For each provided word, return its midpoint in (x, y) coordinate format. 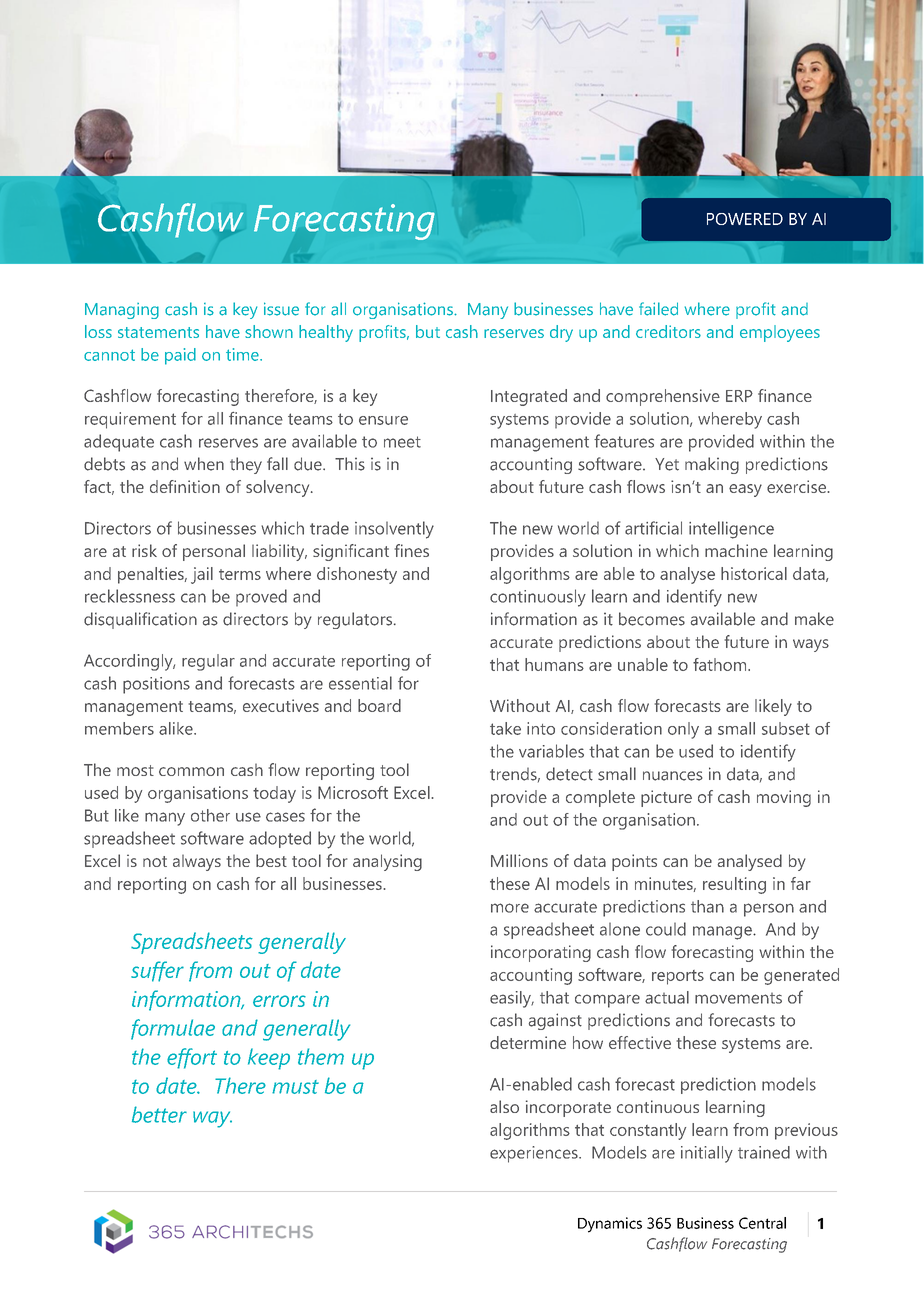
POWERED (745, 219)
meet (402, 442)
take (505, 728)
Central (762, 1223)
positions (156, 685)
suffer (157, 971)
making (712, 465)
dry (561, 333)
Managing (122, 311)
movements (738, 998)
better (159, 1114)
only (683, 730)
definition (185, 486)
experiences (535, 1154)
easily (511, 999)
